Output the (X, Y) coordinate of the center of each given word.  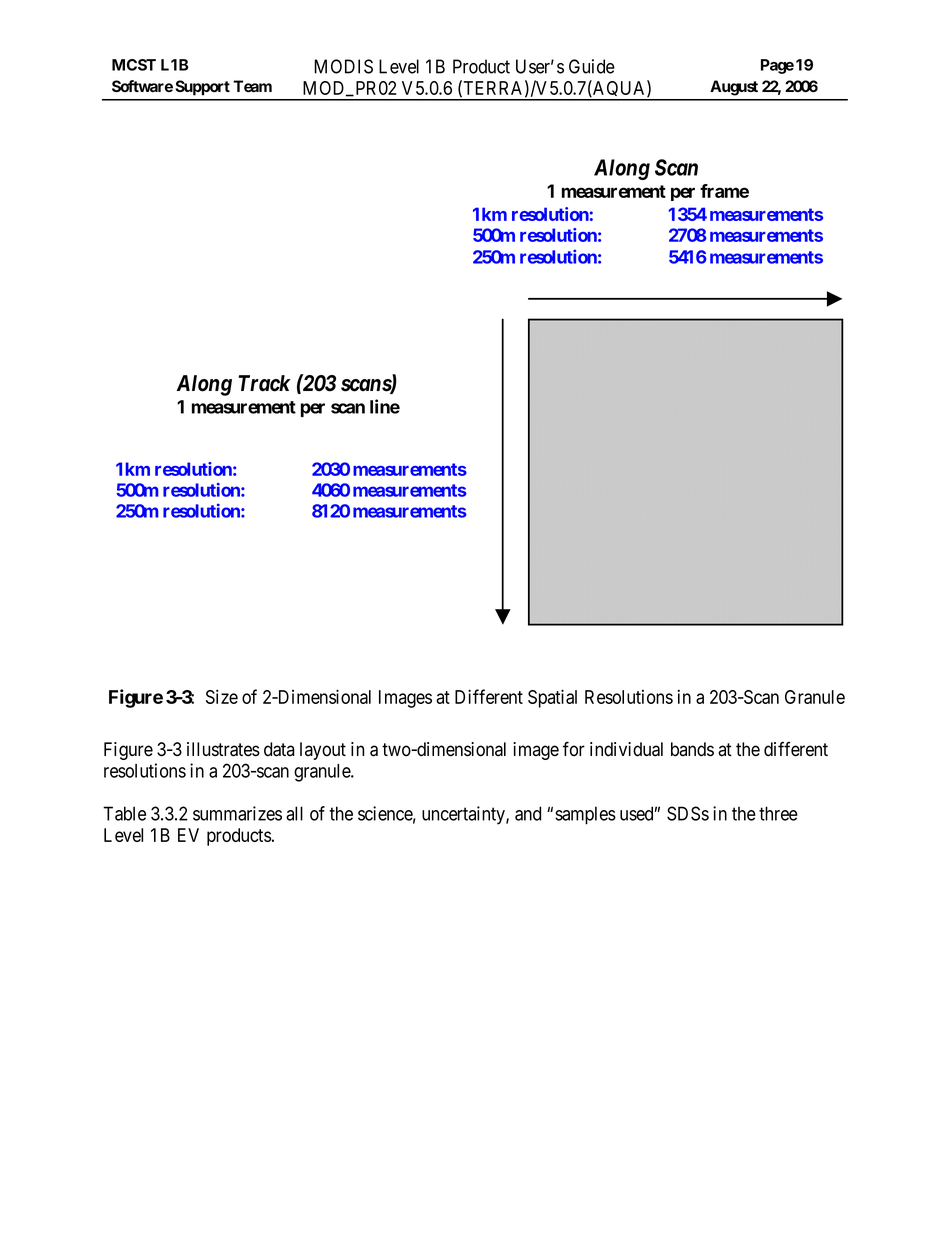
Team (252, 86)
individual (626, 749)
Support (202, 88)
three (778, 813)
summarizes (237, 813)
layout (323, 751)
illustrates (223, 749)
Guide (592, 66)
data (279, 749)
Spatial (552, 698)
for (574, 749)
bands (692, 749)
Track (264, 383)
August (734, 88)
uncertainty (464, 815)
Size (222, 696)
